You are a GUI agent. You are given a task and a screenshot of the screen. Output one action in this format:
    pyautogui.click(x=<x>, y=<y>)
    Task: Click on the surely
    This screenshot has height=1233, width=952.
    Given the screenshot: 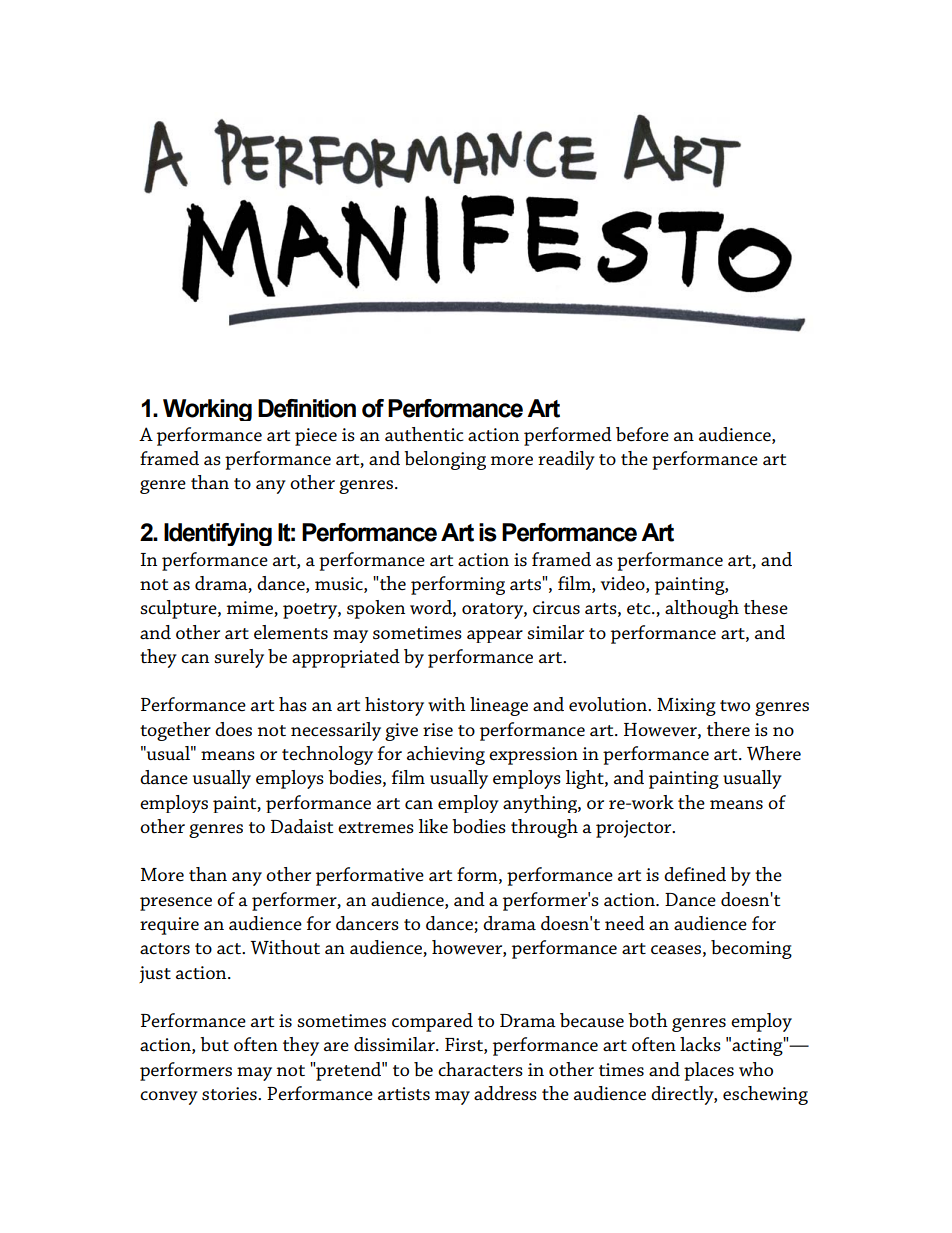 What is the action you would take?
    pyautogui.click(x=239, y=658)
